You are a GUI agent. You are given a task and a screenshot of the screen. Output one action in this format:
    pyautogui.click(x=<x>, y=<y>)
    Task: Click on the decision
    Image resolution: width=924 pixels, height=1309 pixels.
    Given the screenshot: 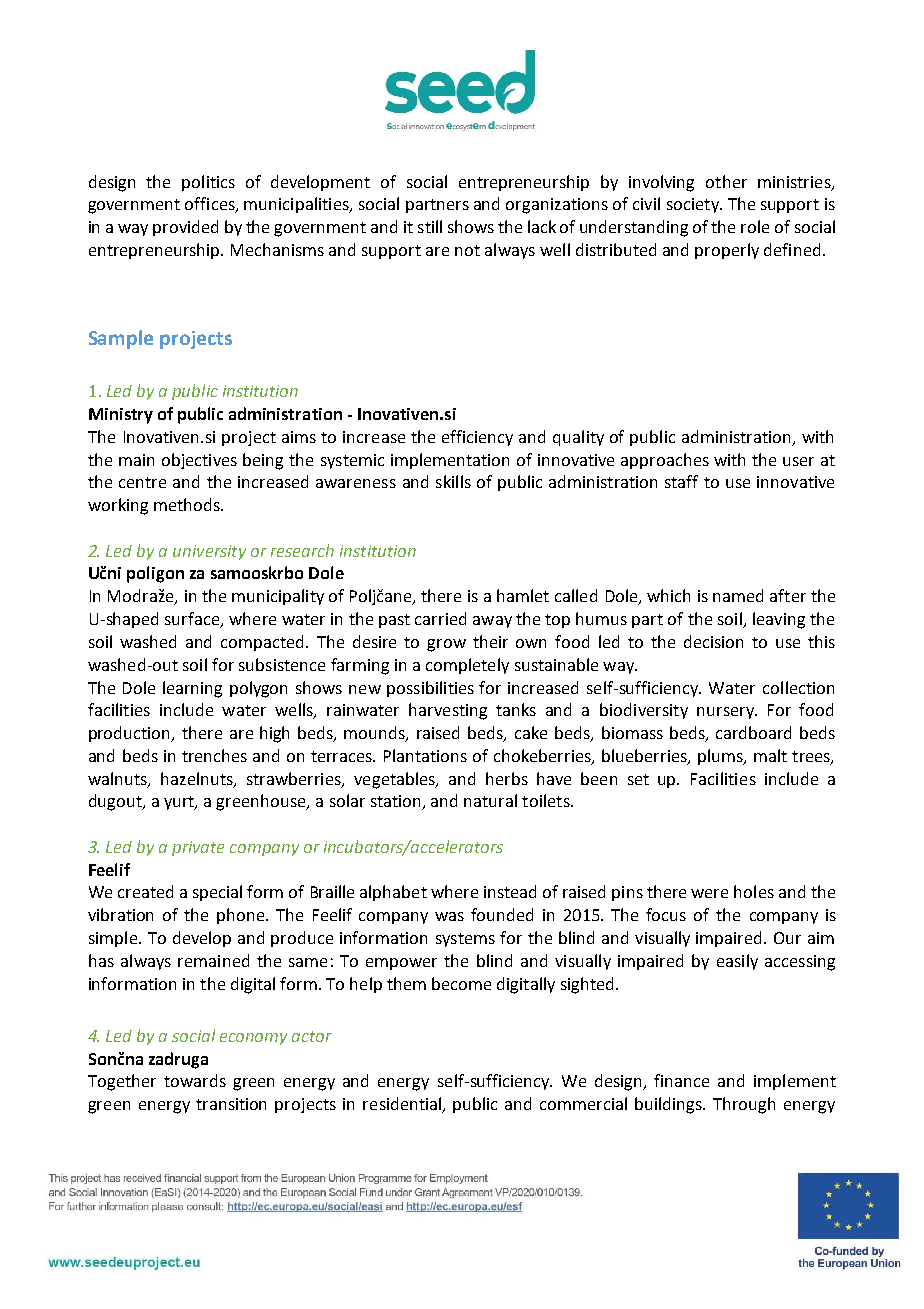 What is the action you would take?
    pyautogui.click(x=713, y=641)
